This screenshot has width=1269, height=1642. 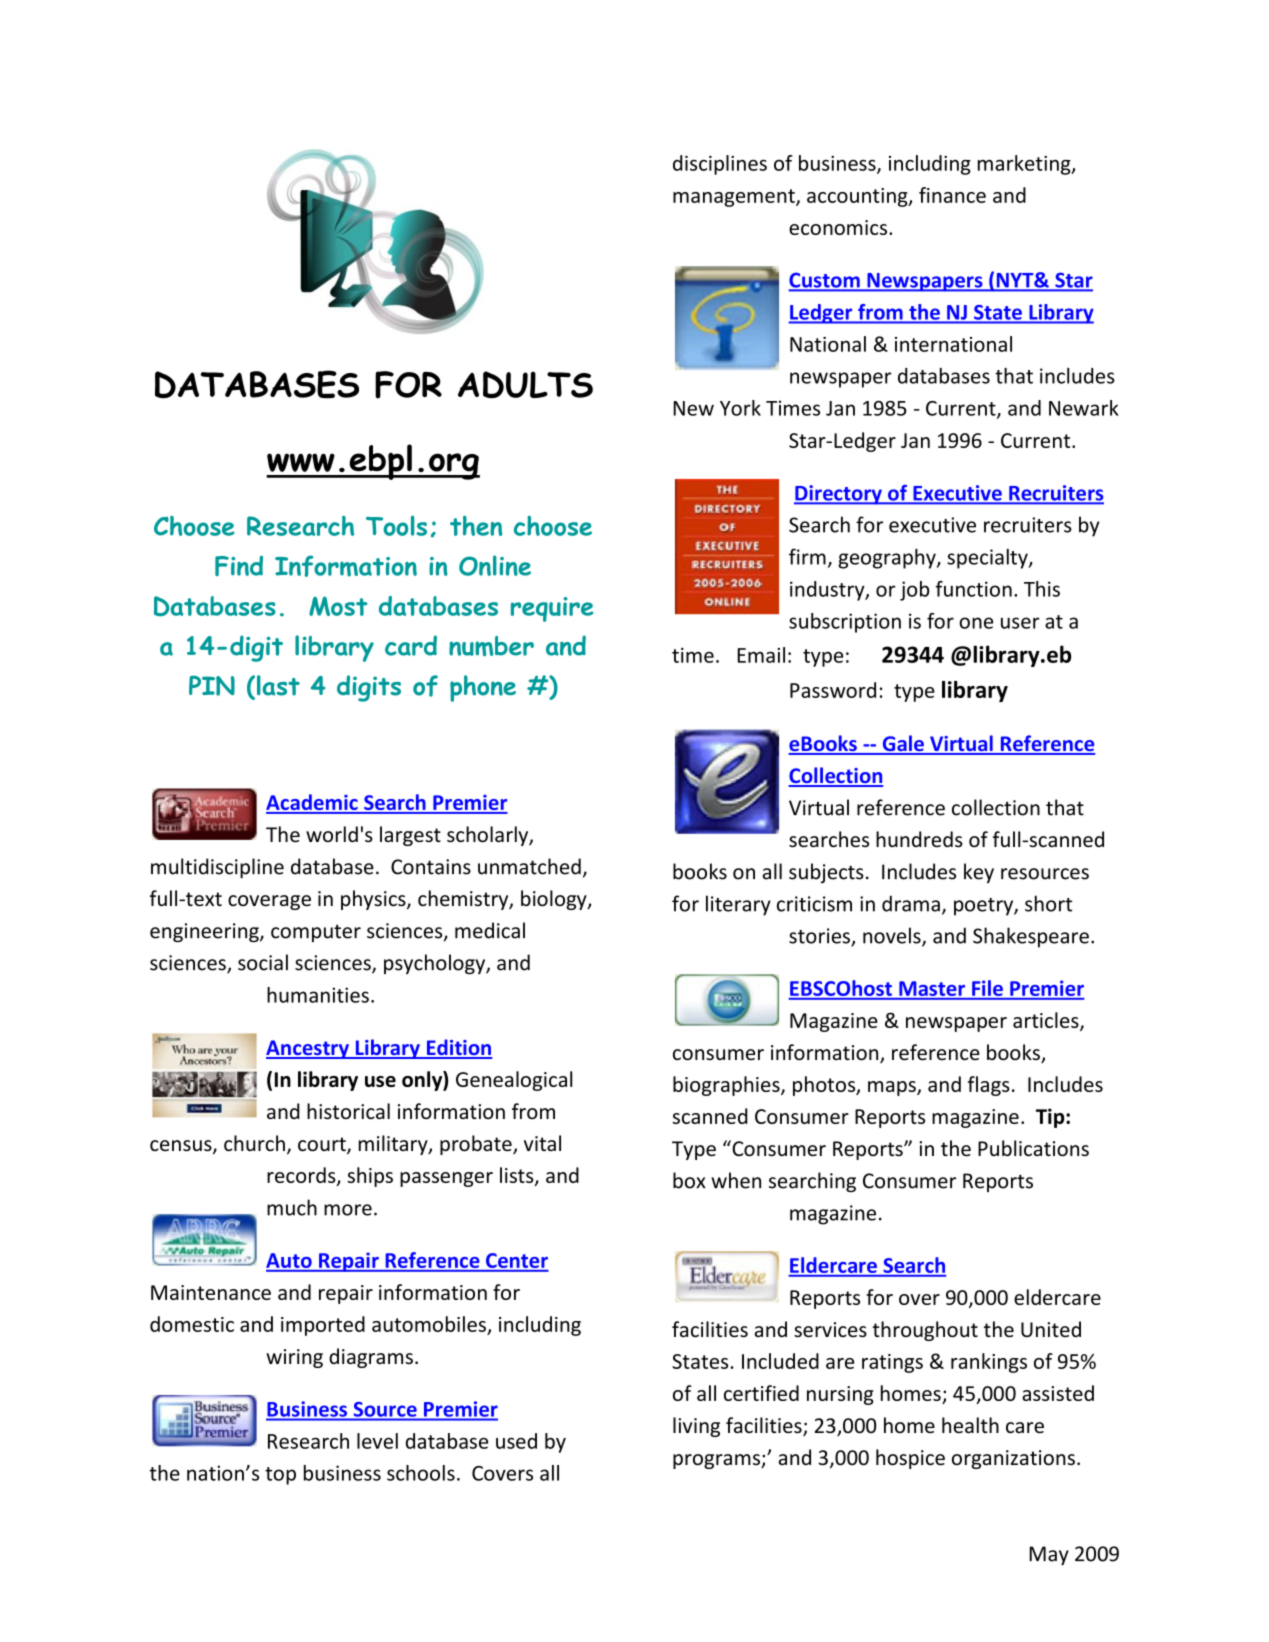 What do you see at coordinates (717, 1461) in the screenshot?
I see `programs` at bounding box center [717, 1461].
